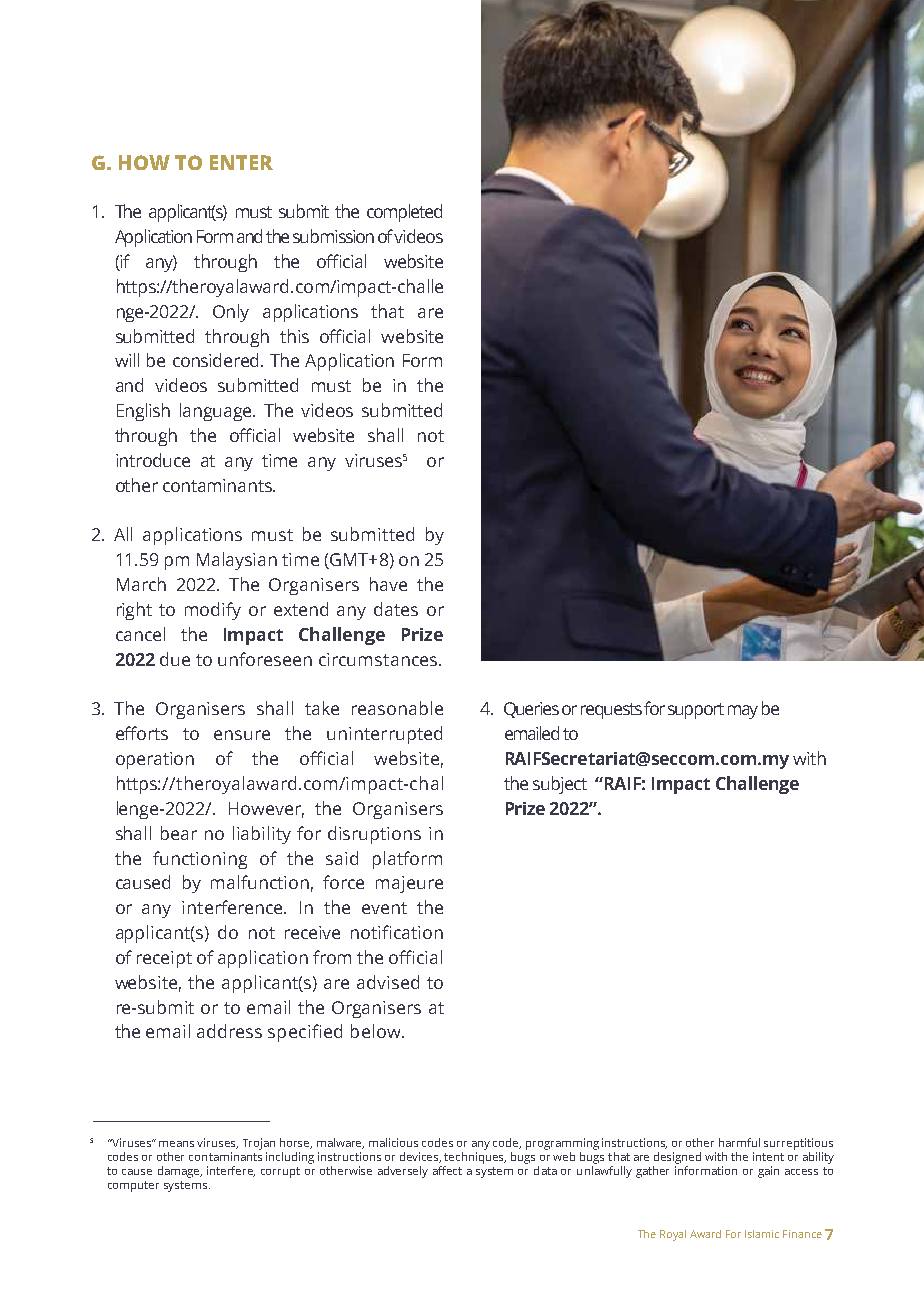 This document has width=924, height=1308. I want to click on reasonable, so click(397, 708).
